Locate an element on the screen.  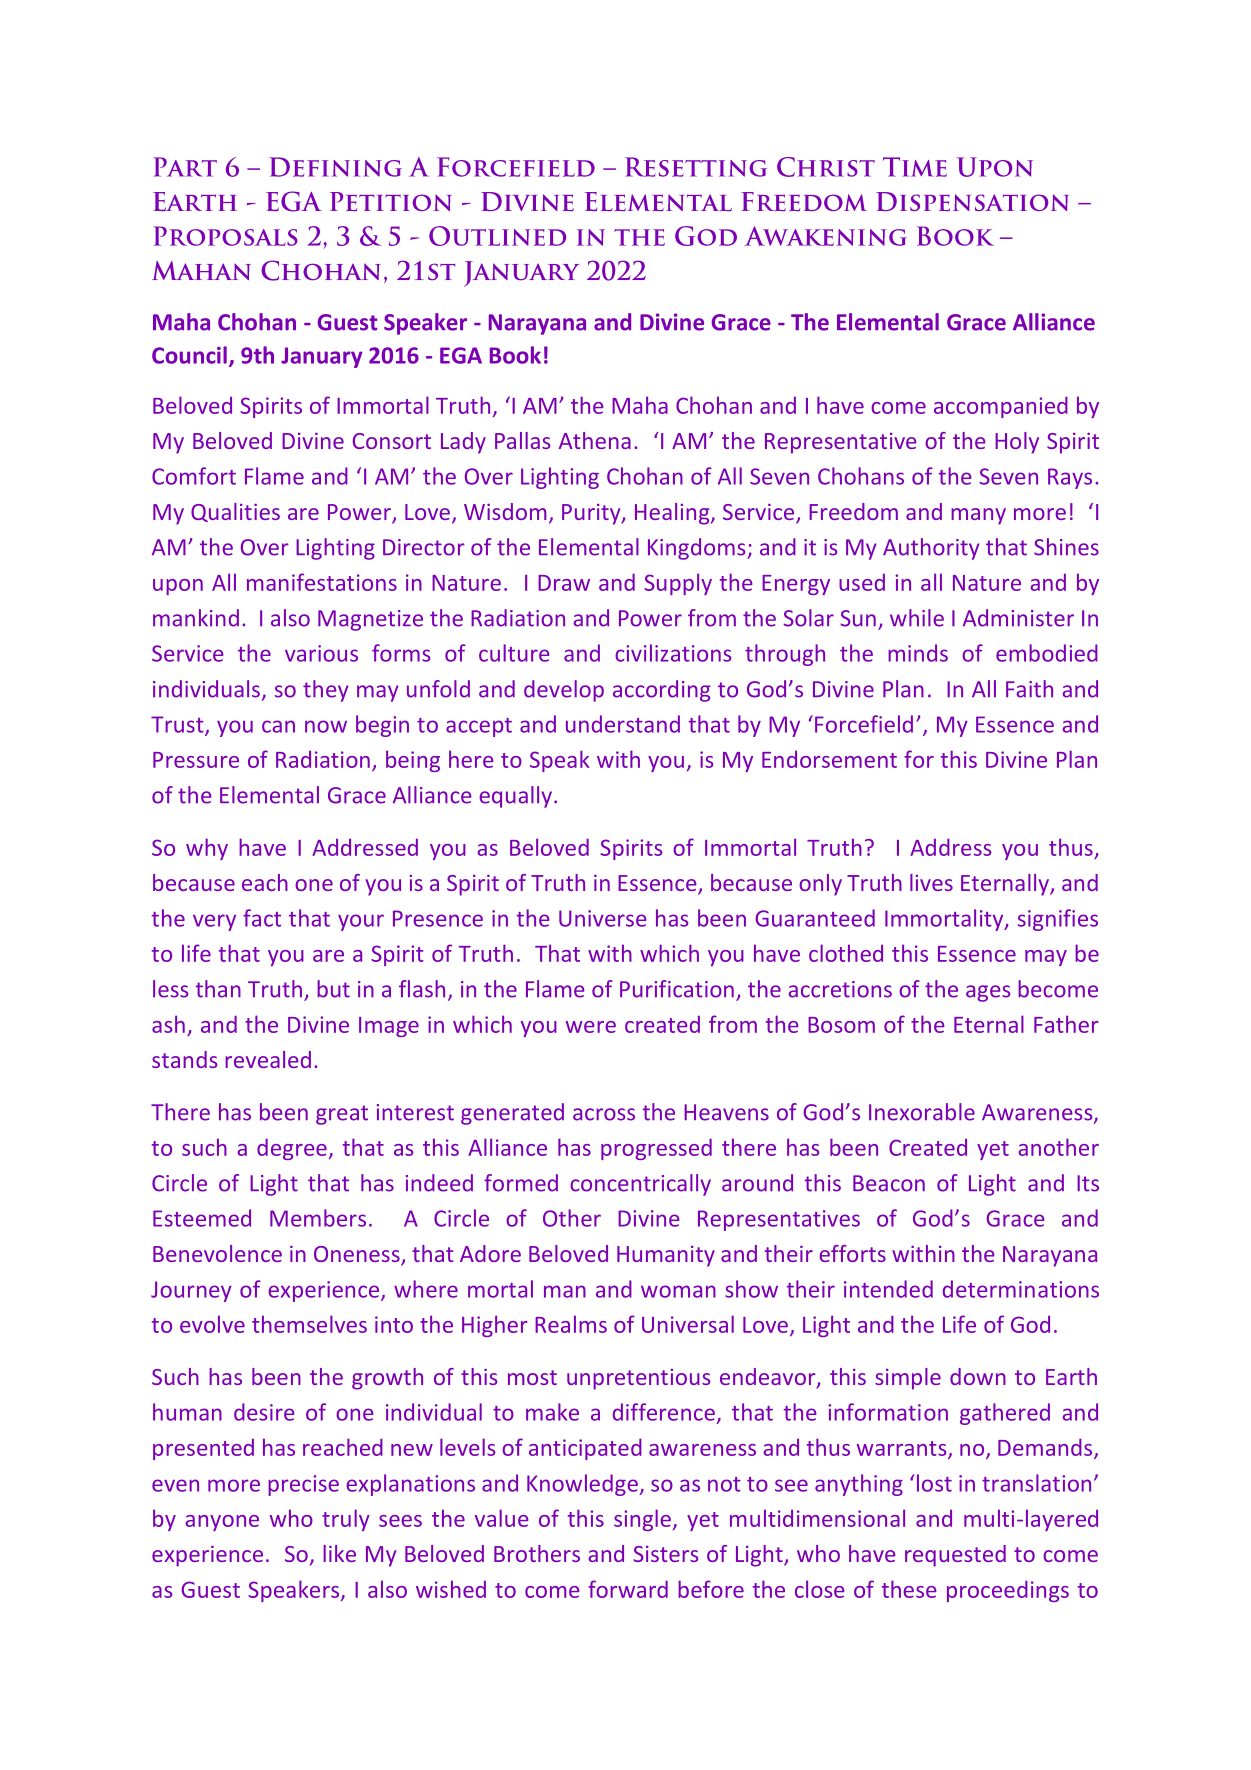
minds is located at coordinates (918, 653).
